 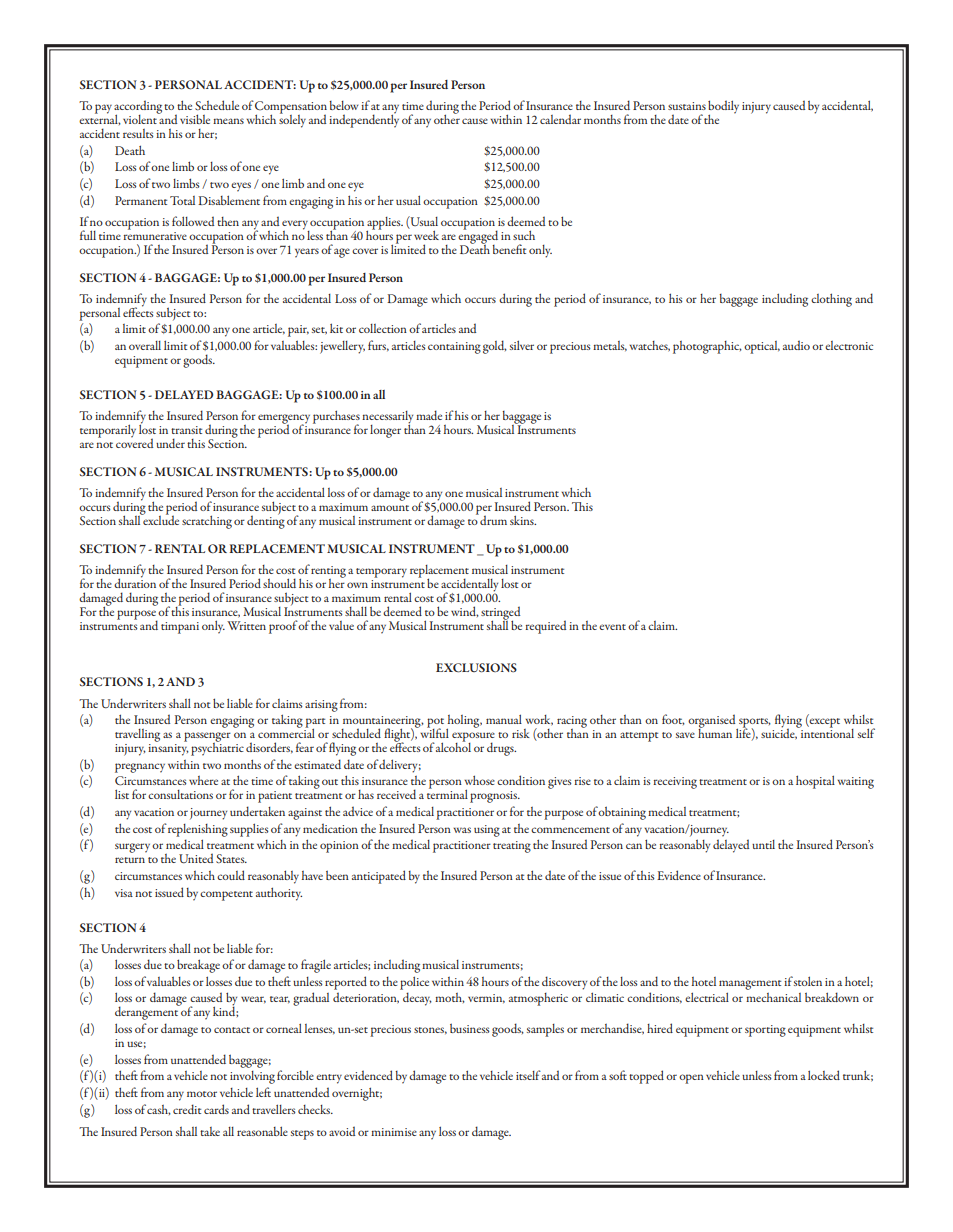 What do you see at coordinates (454, 348) in the page?
I see `containing` at bounding box center [454, 348].
